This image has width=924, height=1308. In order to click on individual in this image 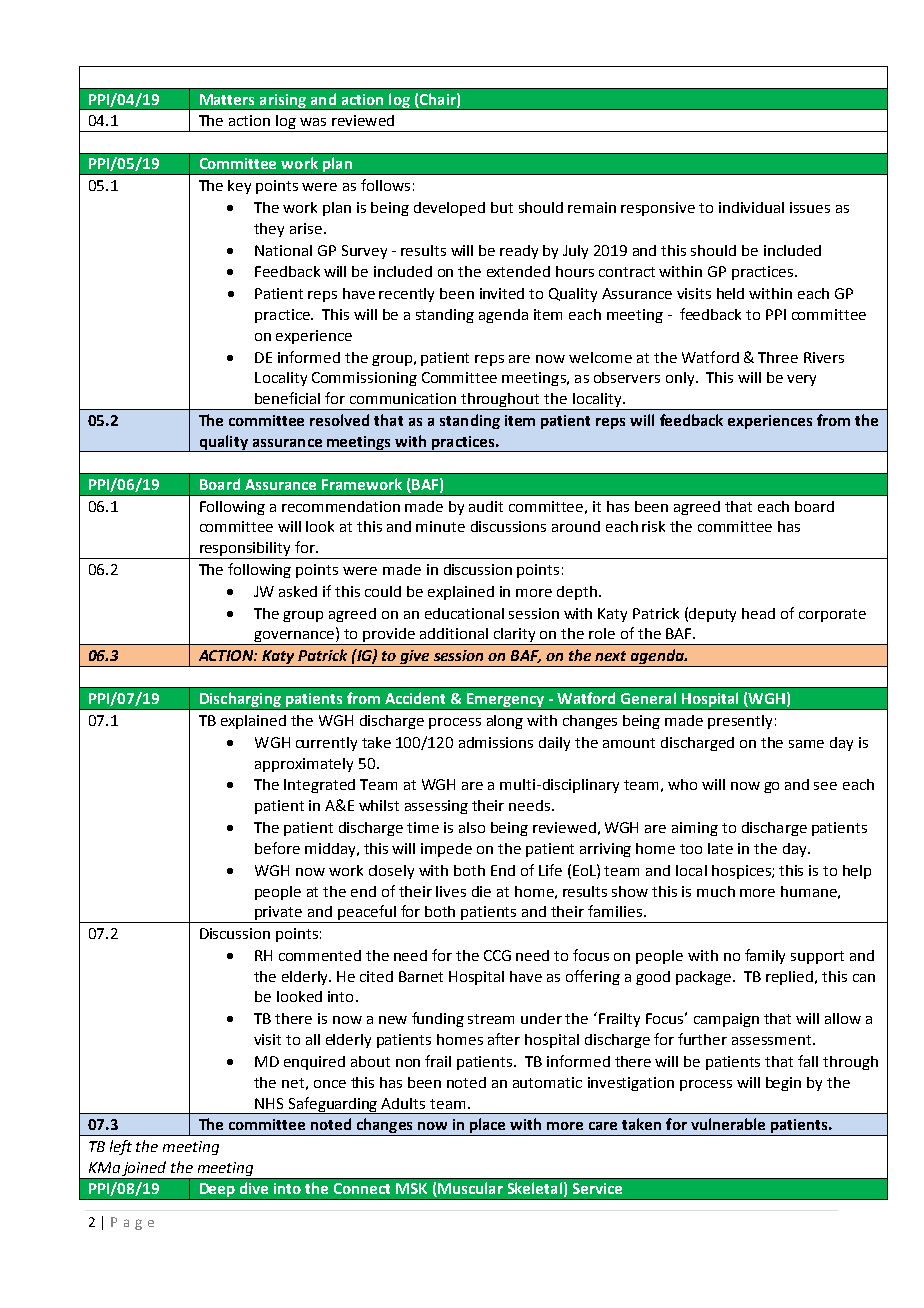, I will do `click(751, 207)`.
